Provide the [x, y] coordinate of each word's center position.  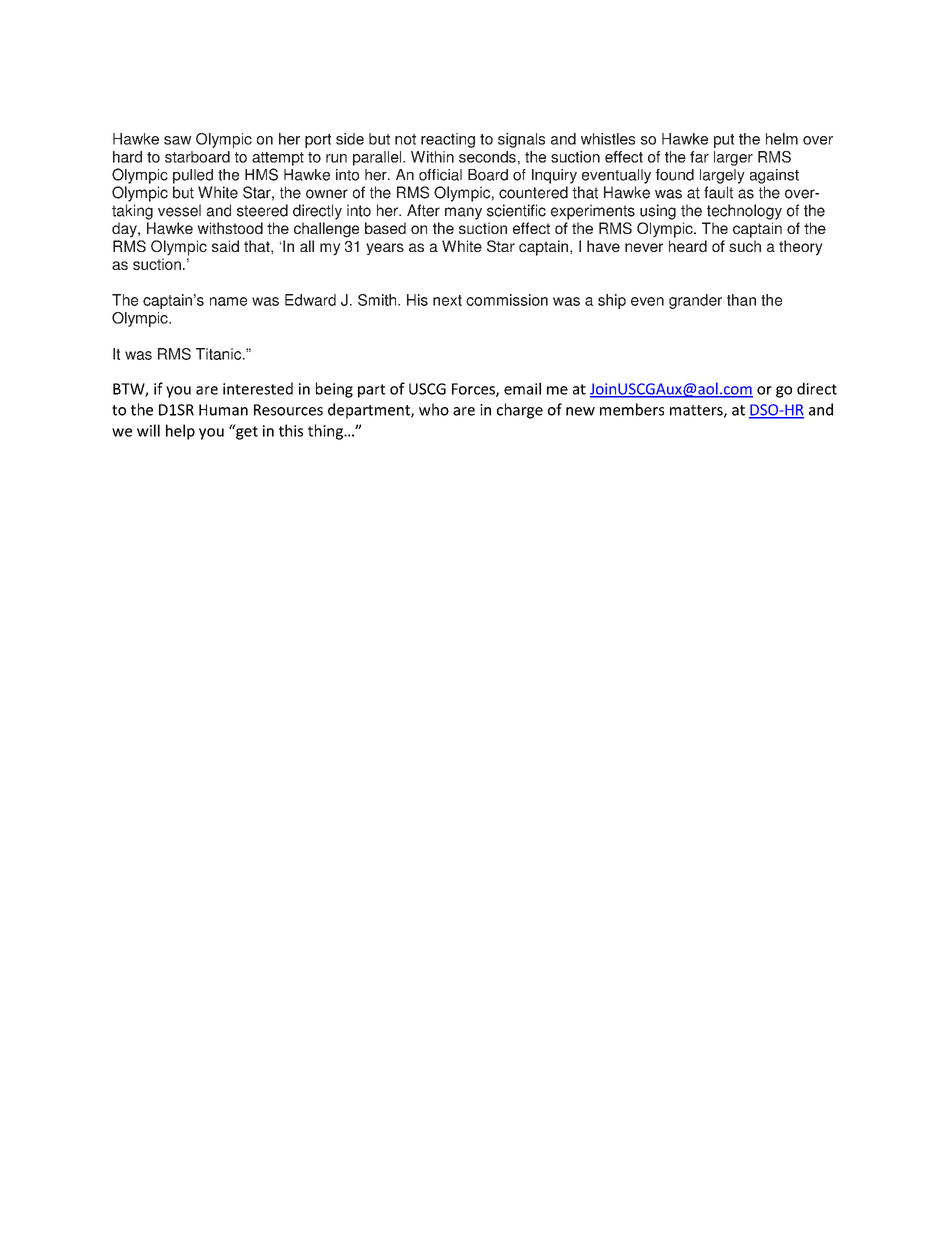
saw [178, 140]
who [434, 409]
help [180, 432]
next [447, 300]
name [228, 301]
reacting [448, 140]
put [724, 141]
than [741, 300]
